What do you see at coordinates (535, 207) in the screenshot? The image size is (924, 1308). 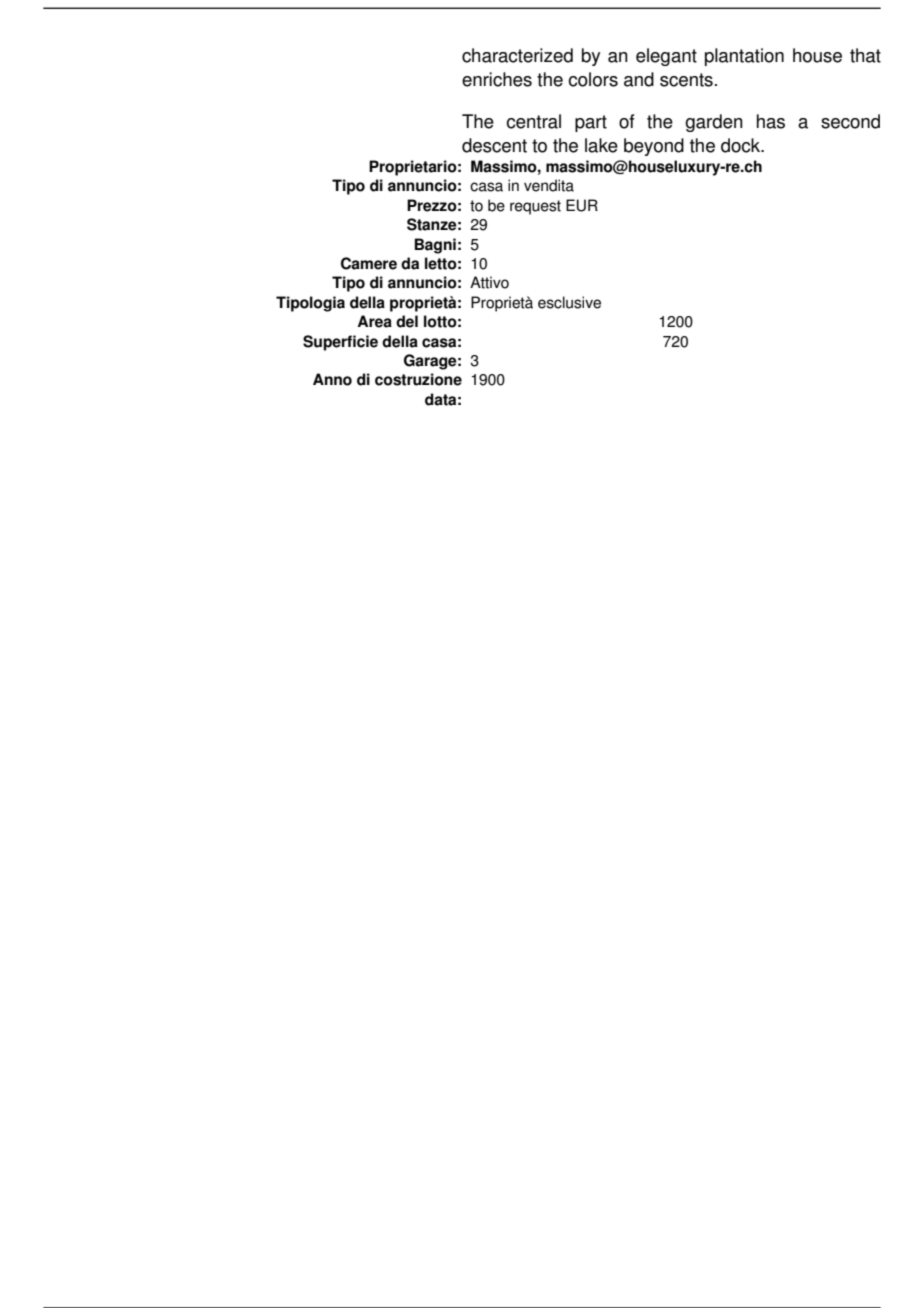 I see `request` at bounding box center [535, 207].
